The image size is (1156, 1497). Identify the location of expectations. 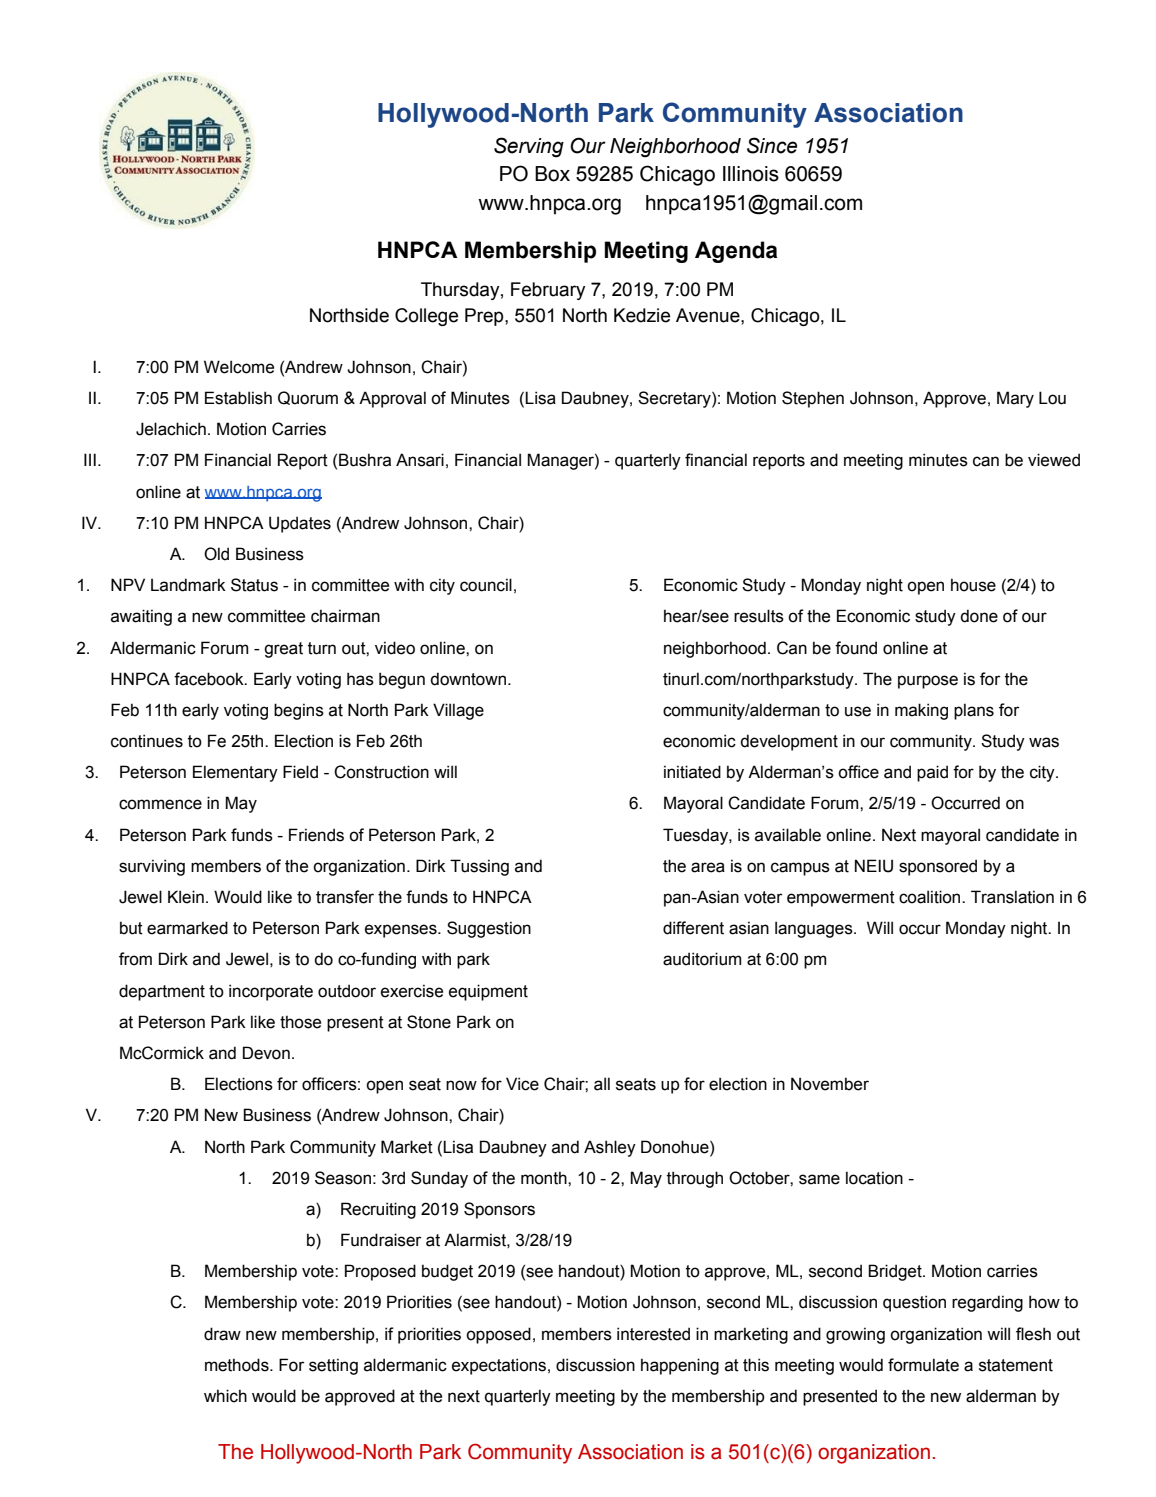
(500, 1366).
